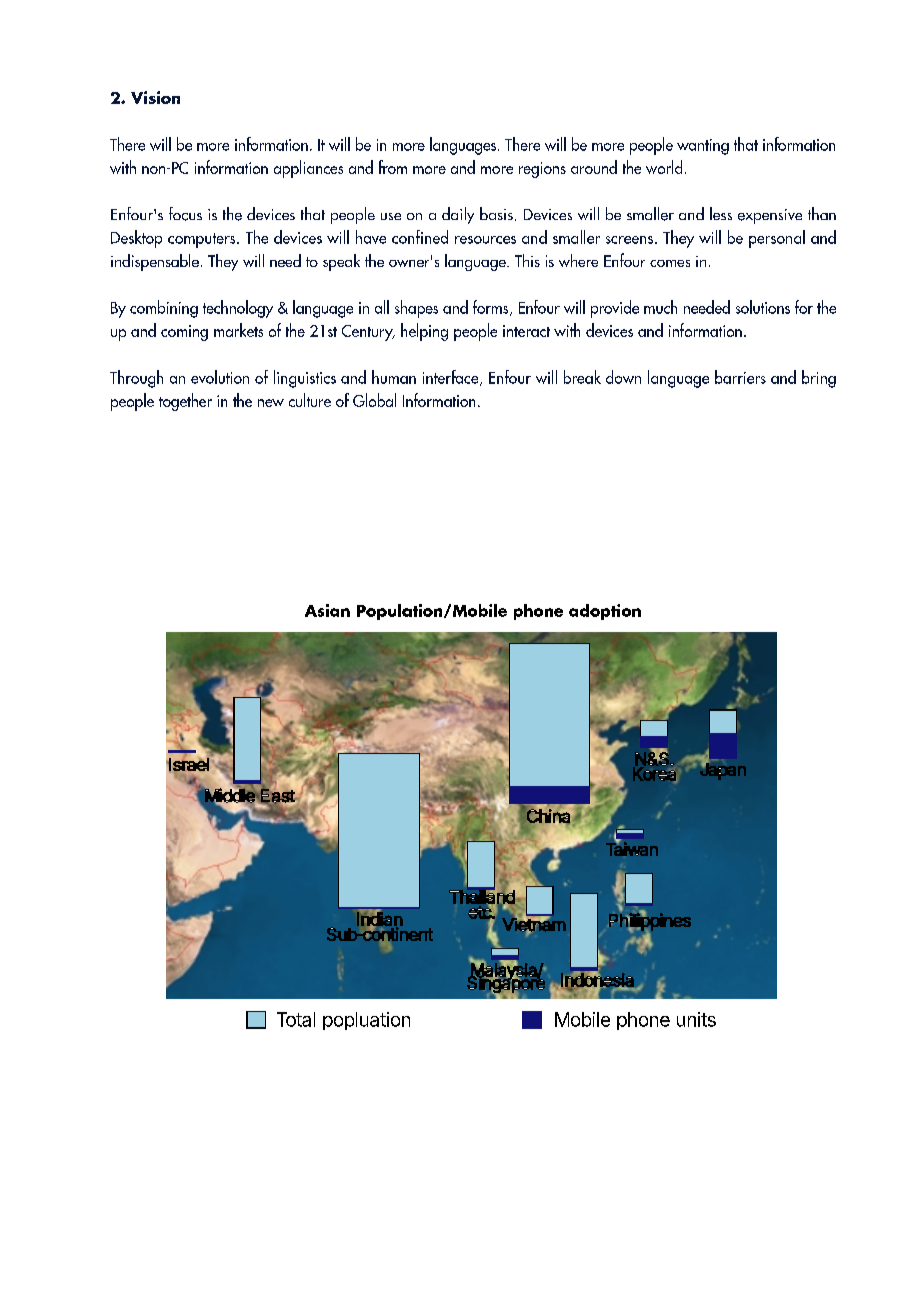  What do you see at coordinates (155, 97) in the document?
I see `Vision` at bounding box center [155, 97].
